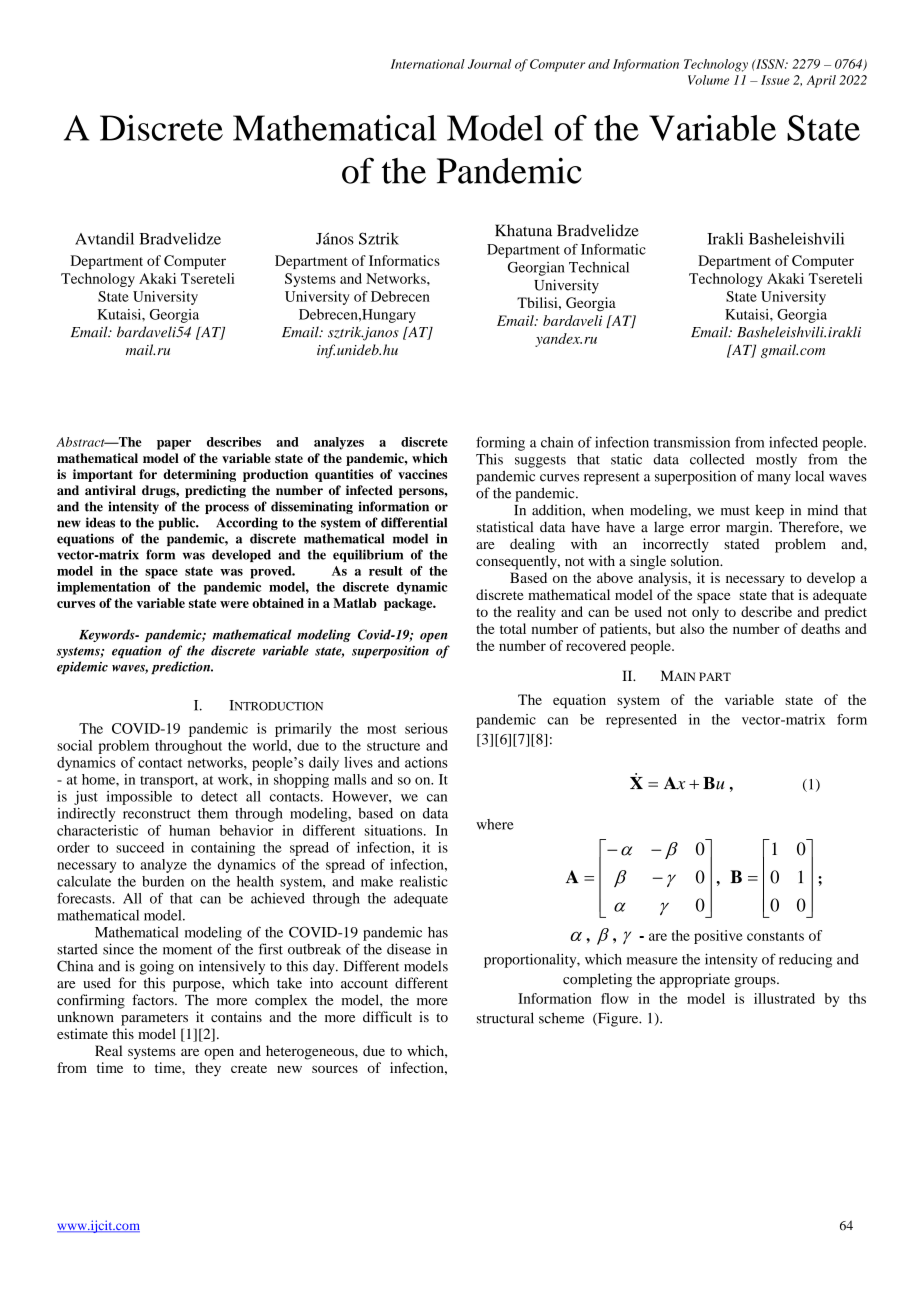 This document has width=924, height=1307. Describe the element at coordinates (104, 588) in the document. I see `implementation` at that location.
